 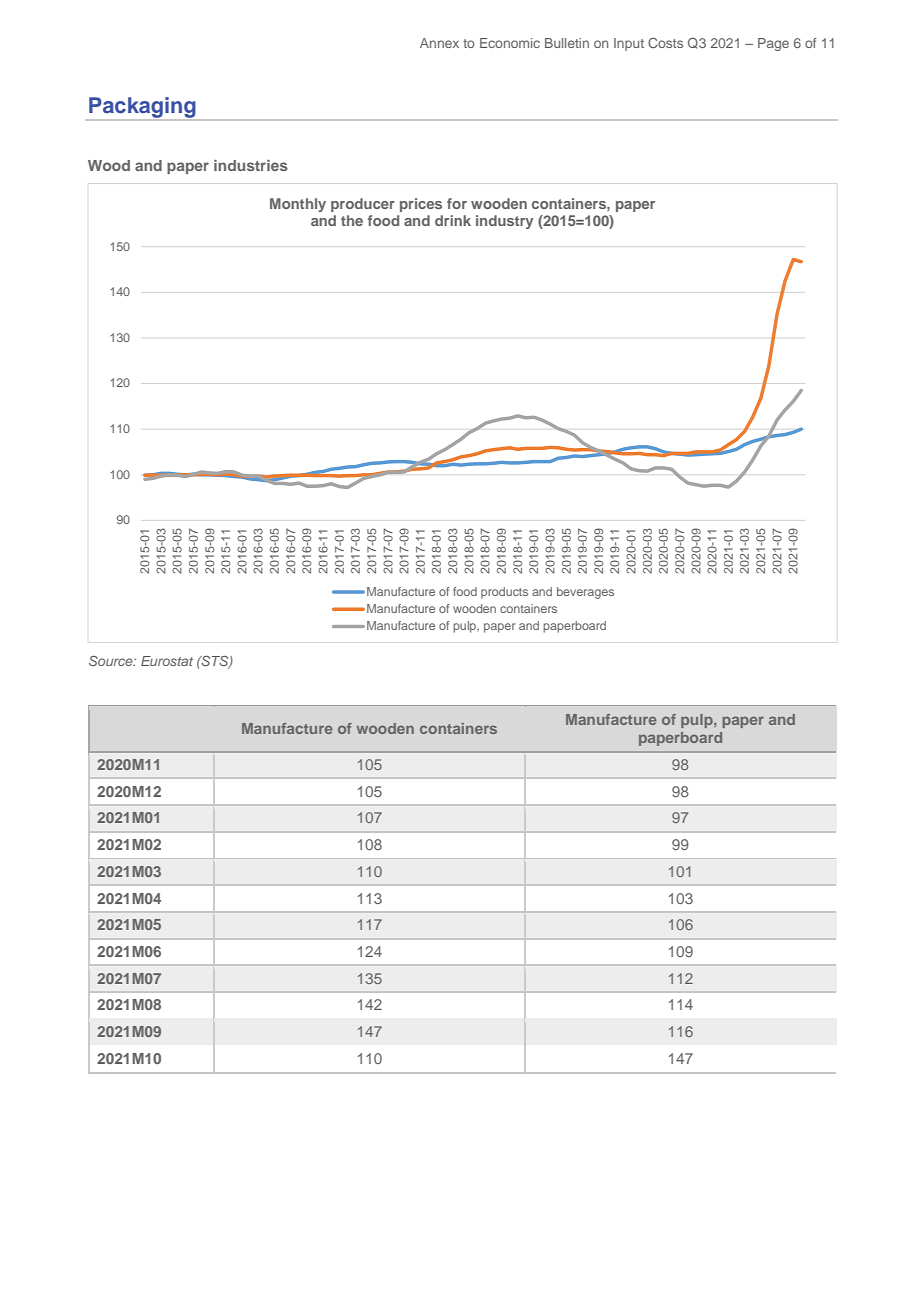 What do you see at coordinates (167, 661) in the image?
I see `Eurostat` at bounding box center [167, 661].
